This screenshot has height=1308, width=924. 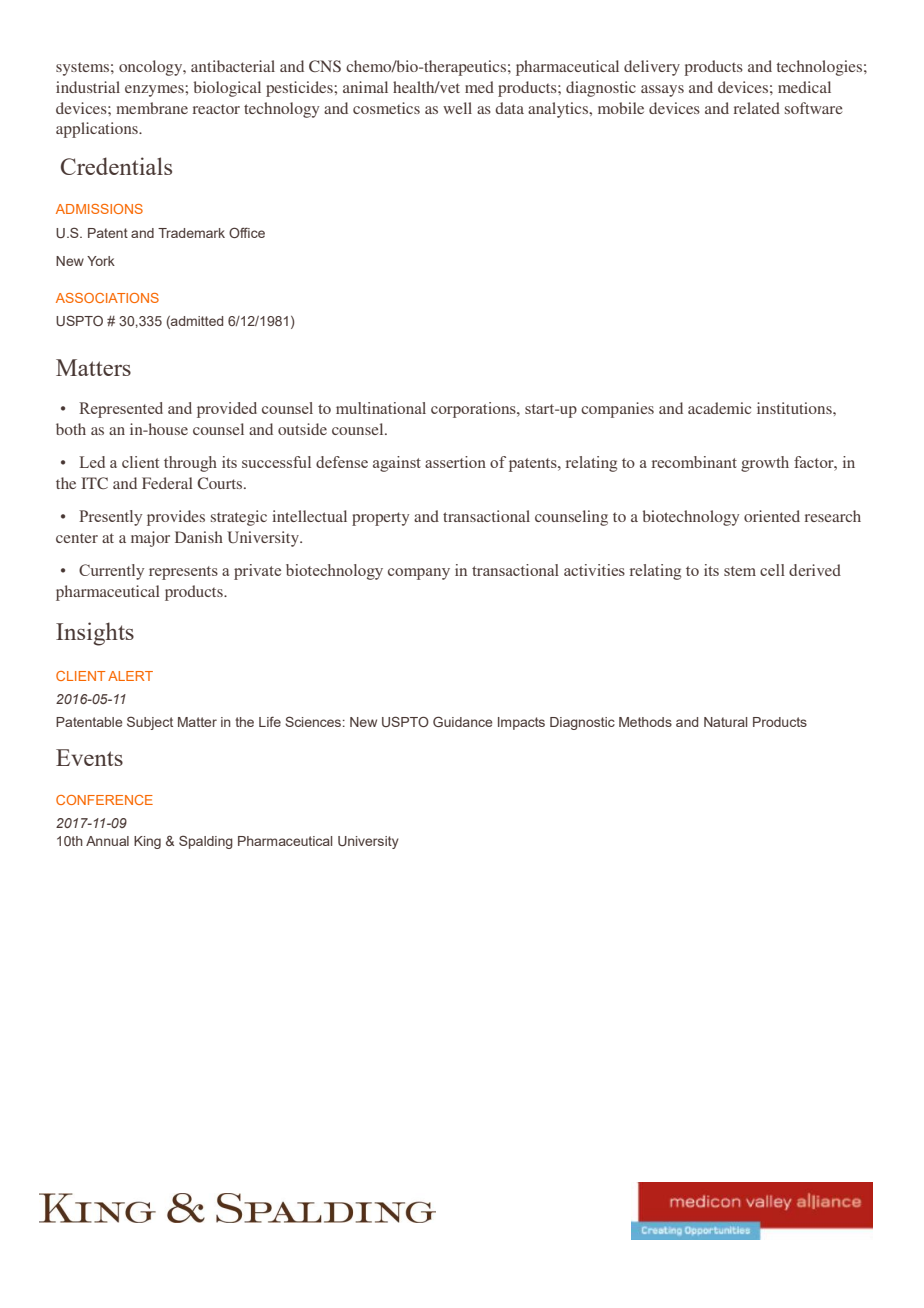 What do you see at coordinates (462, 721) in the screenshot?
I see `Guidance` at bounding box center [462, 721].
